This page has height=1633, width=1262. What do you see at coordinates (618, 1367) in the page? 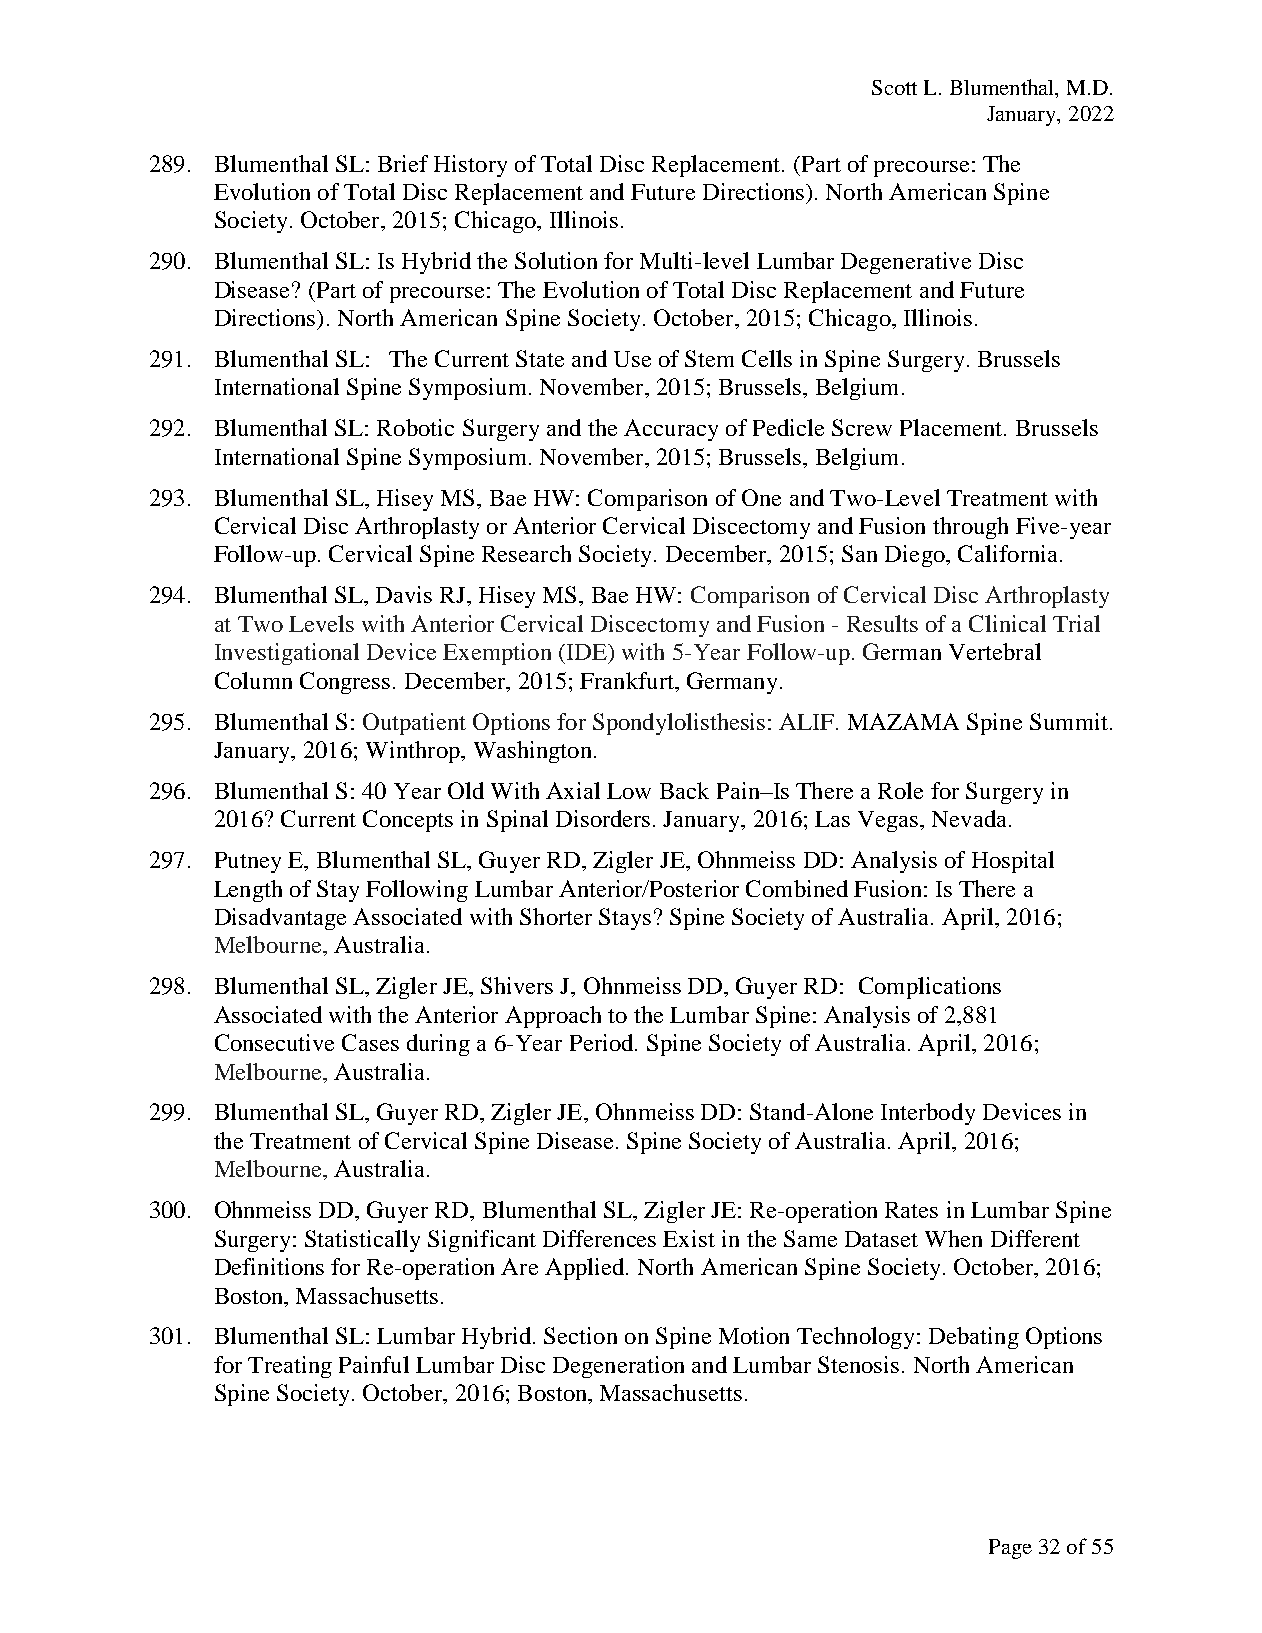
I see `Degeneration` at bounding box center [618, 1367].
